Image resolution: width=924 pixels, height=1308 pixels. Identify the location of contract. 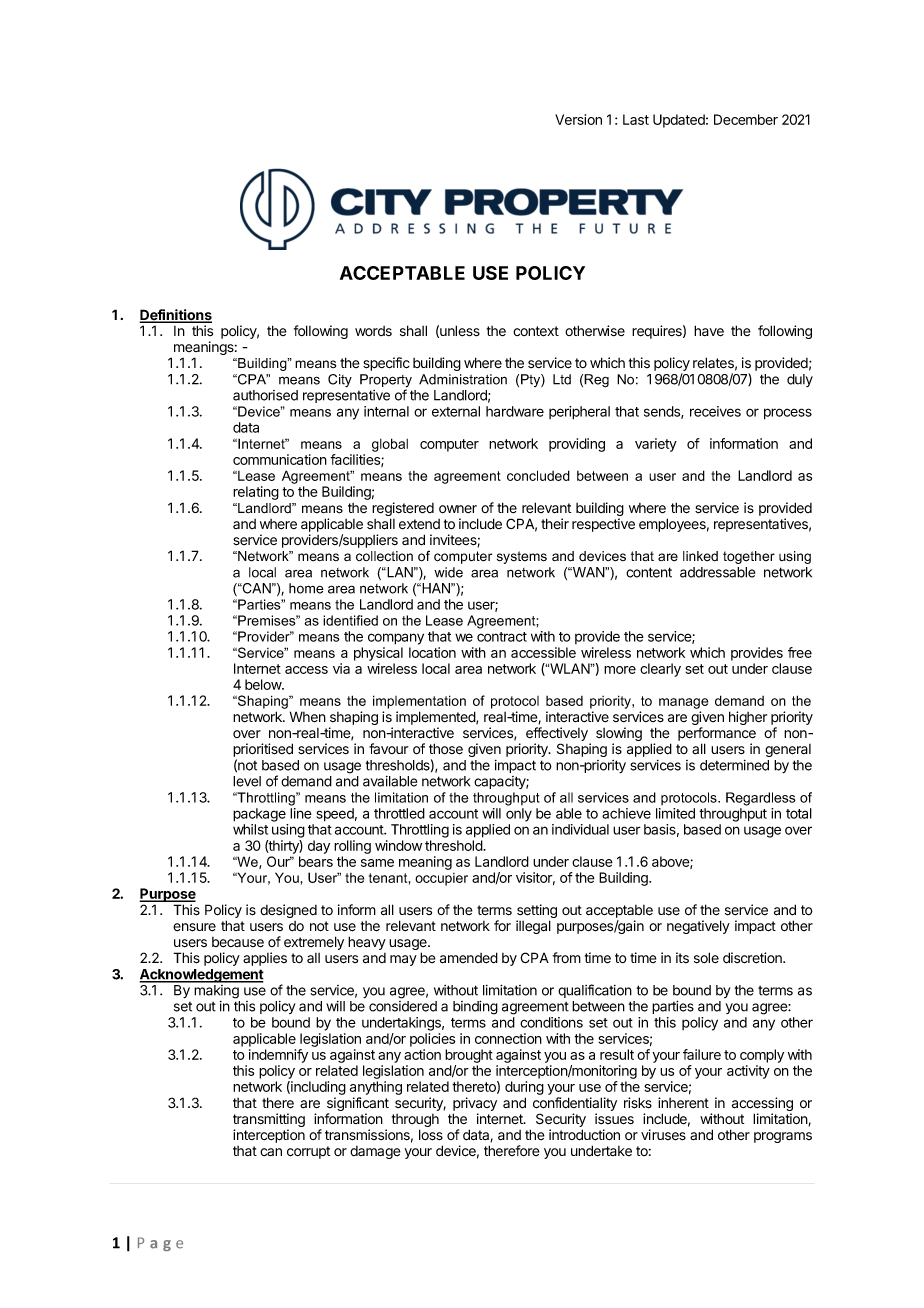
(502, 637).
